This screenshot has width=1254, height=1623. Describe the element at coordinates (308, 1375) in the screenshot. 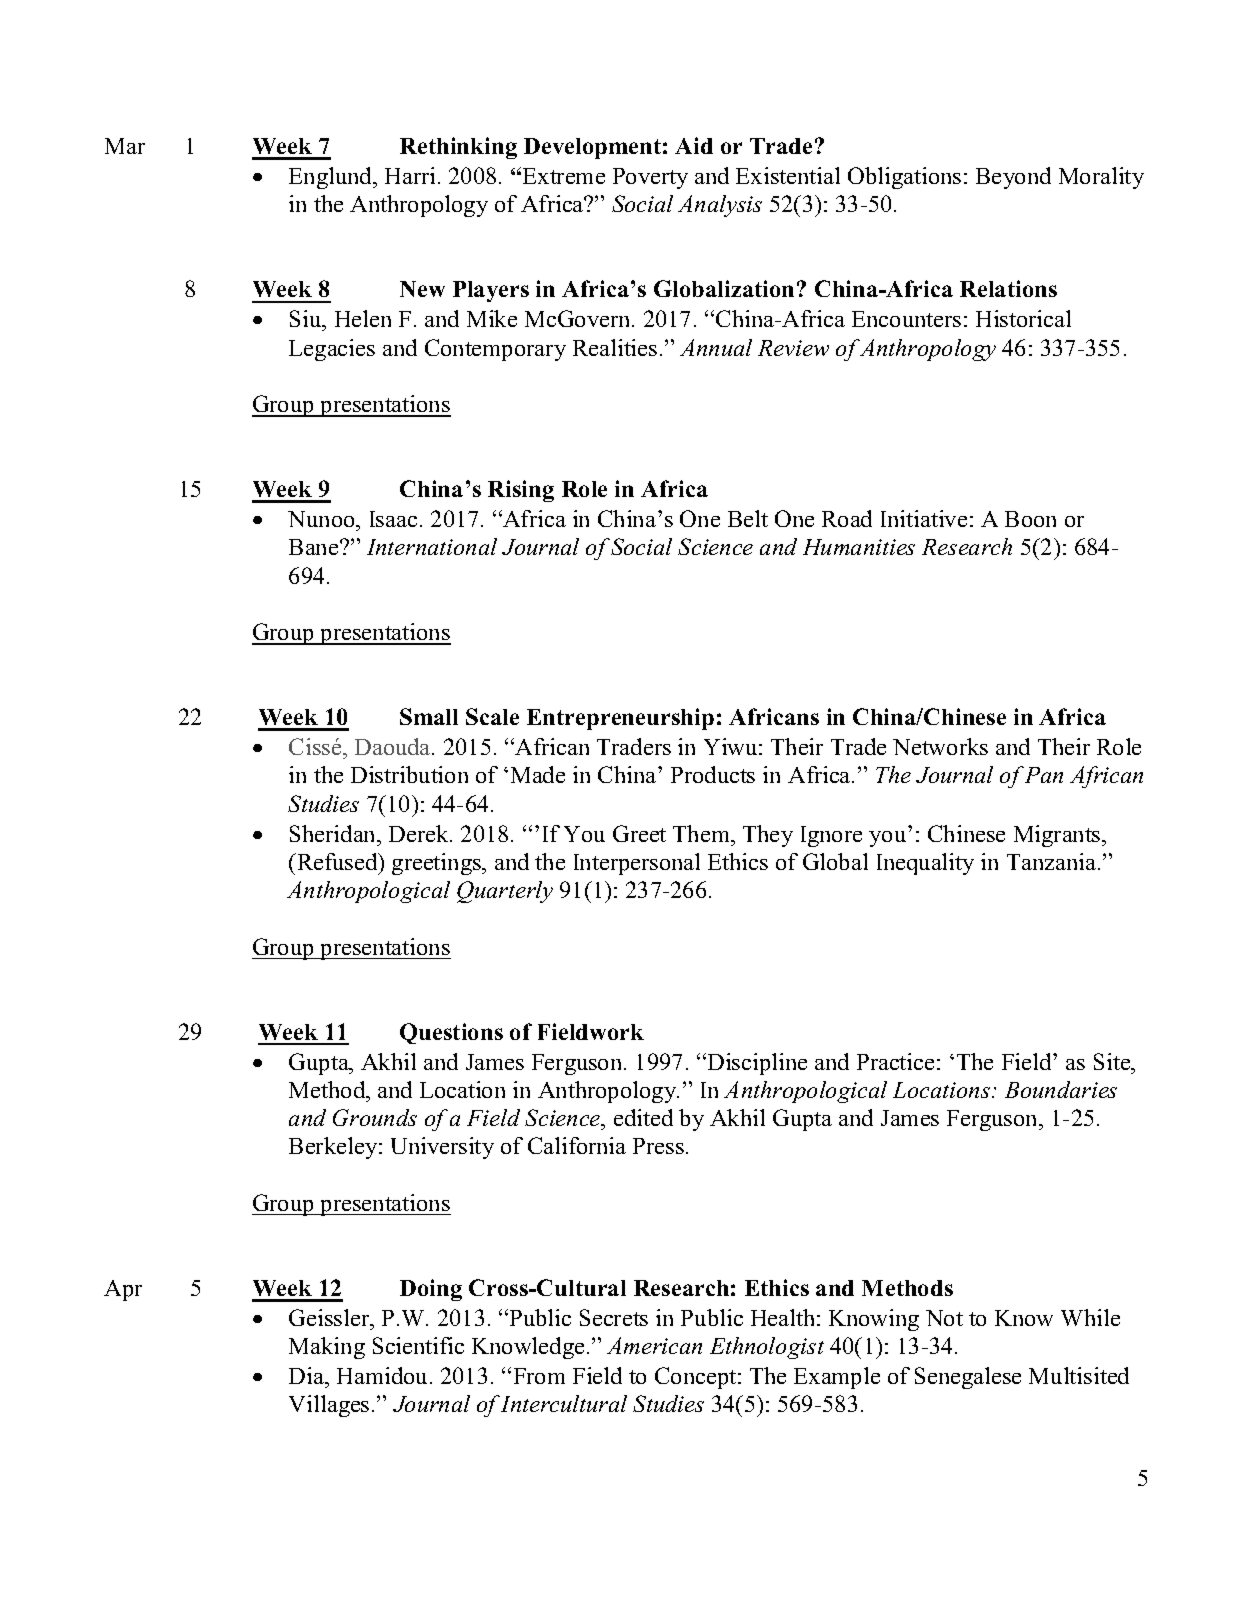

I see `Dia` at that location.
